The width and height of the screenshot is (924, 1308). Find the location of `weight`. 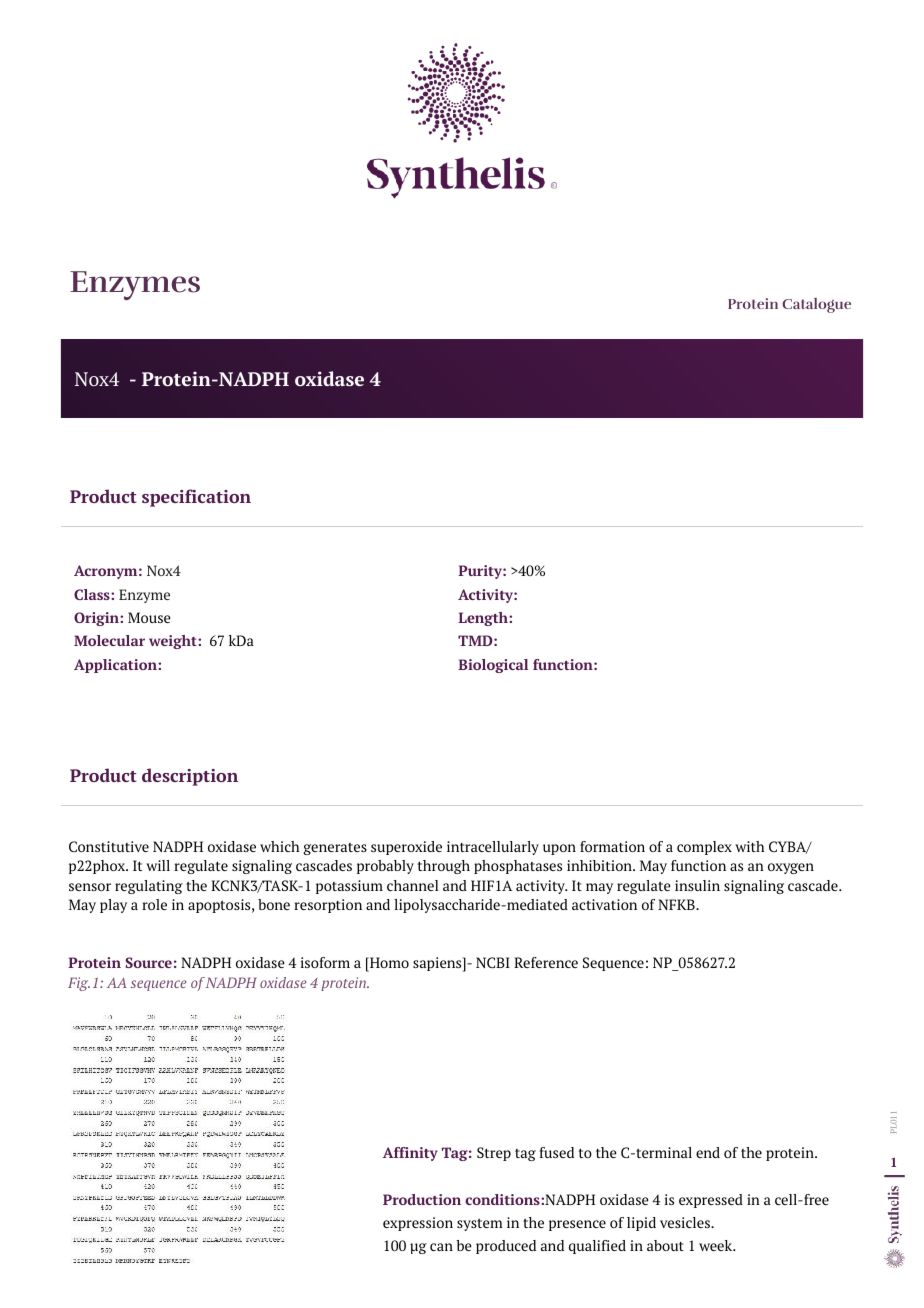

weight is located at coordinates (174, 642).
